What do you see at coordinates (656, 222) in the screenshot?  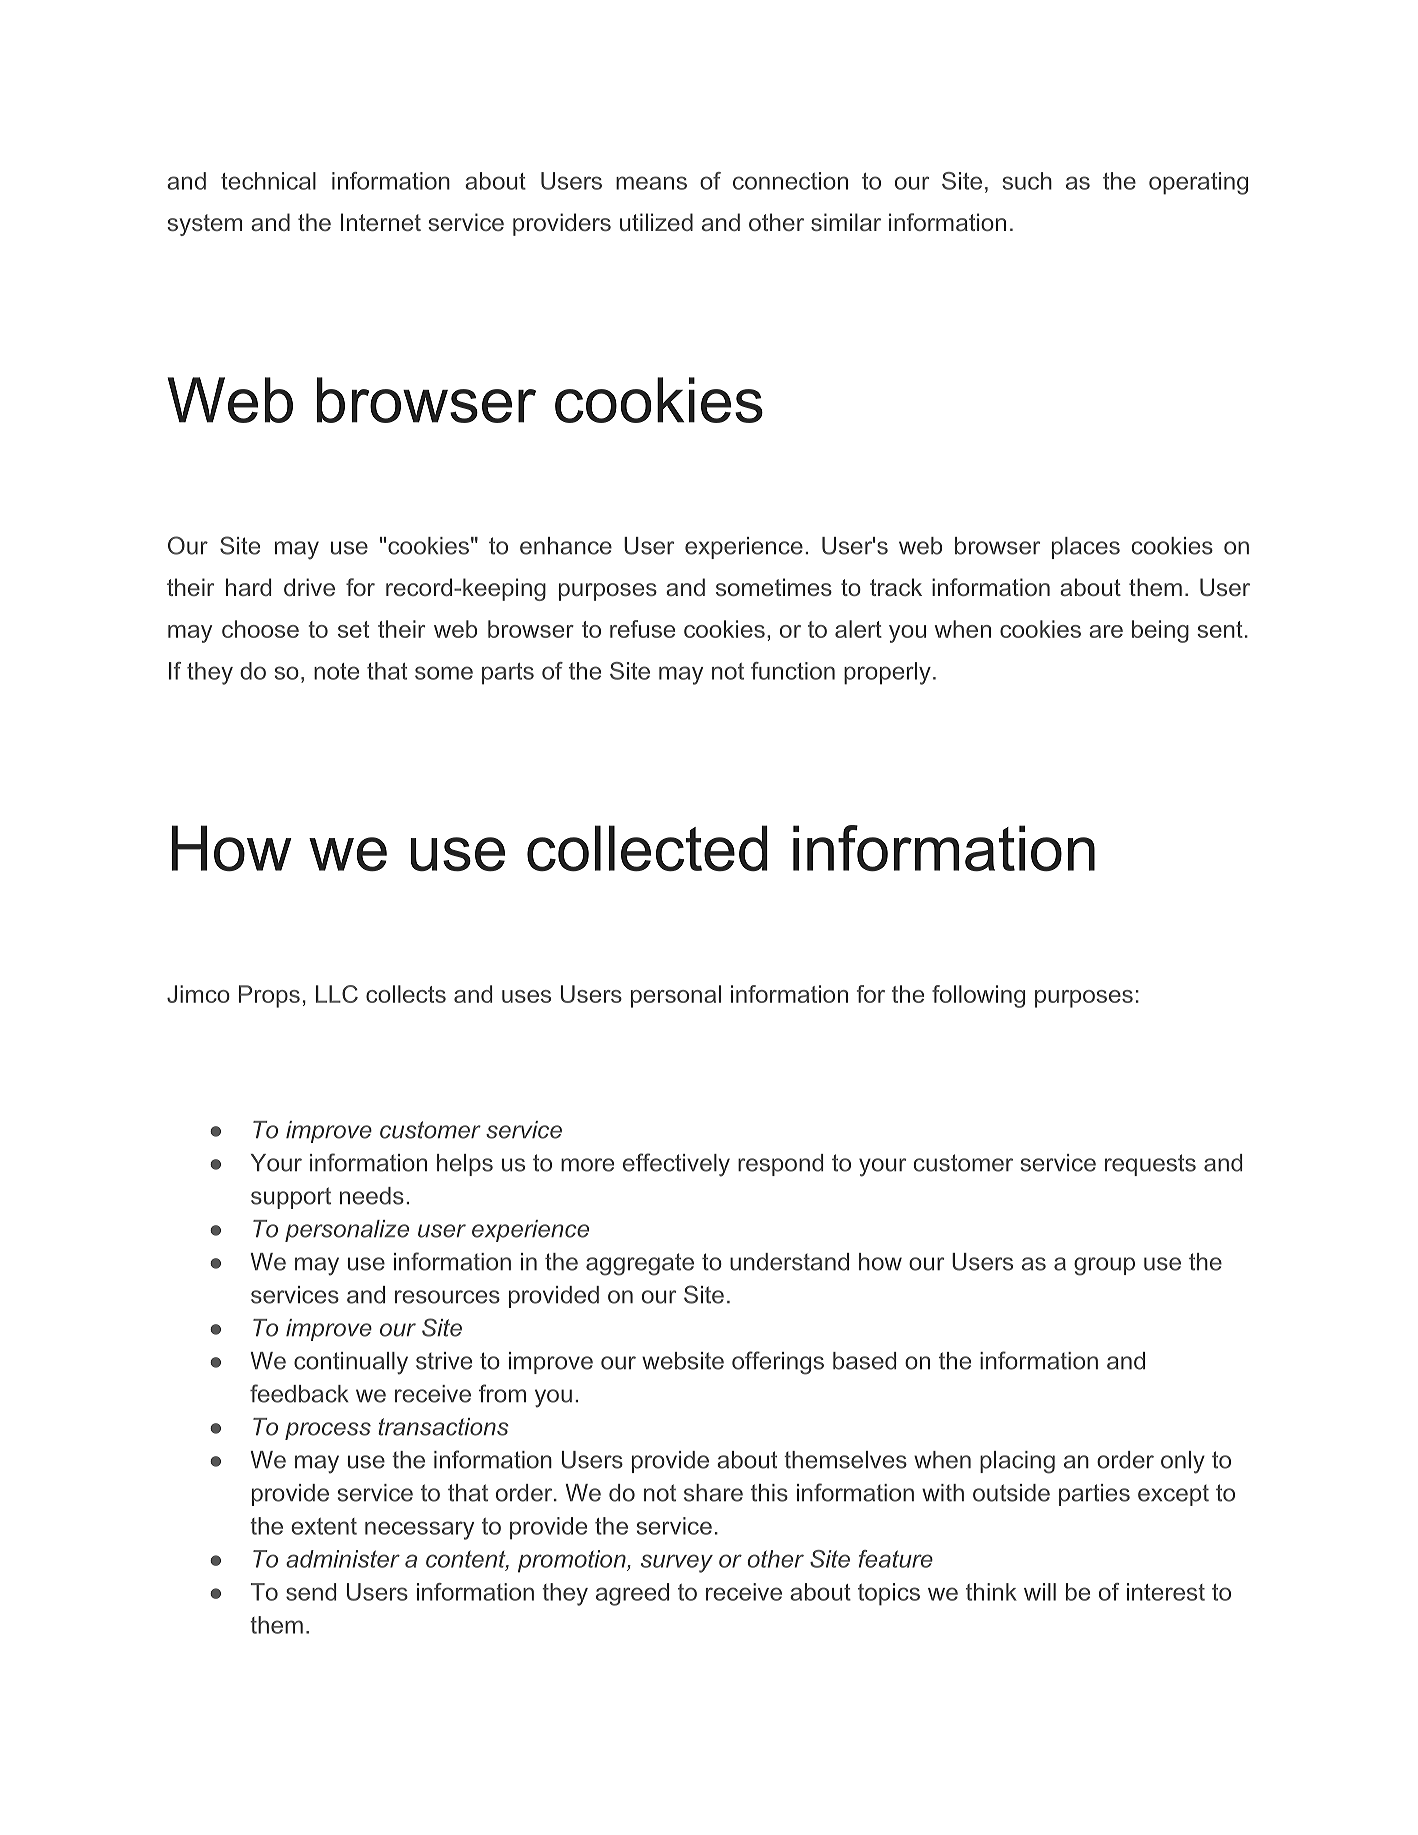 I see `utilized` at bounding box center [656, 222].
